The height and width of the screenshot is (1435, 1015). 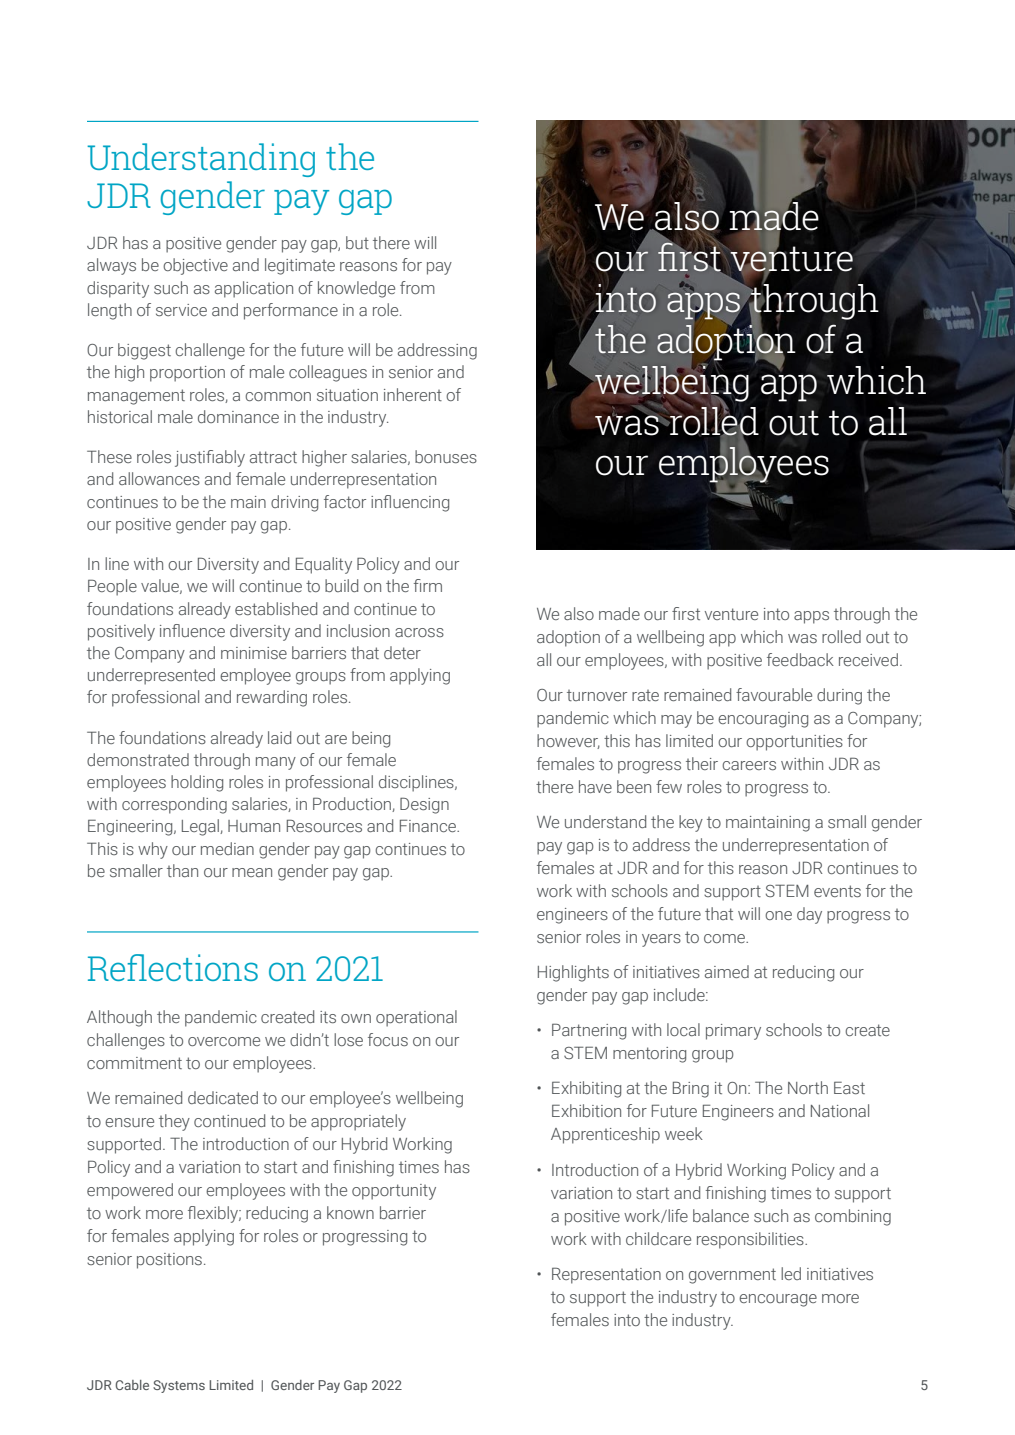 What do you see at coordinates (749, 765) in the screenshot?
I see `careers` at bounding box center [749, 765].
